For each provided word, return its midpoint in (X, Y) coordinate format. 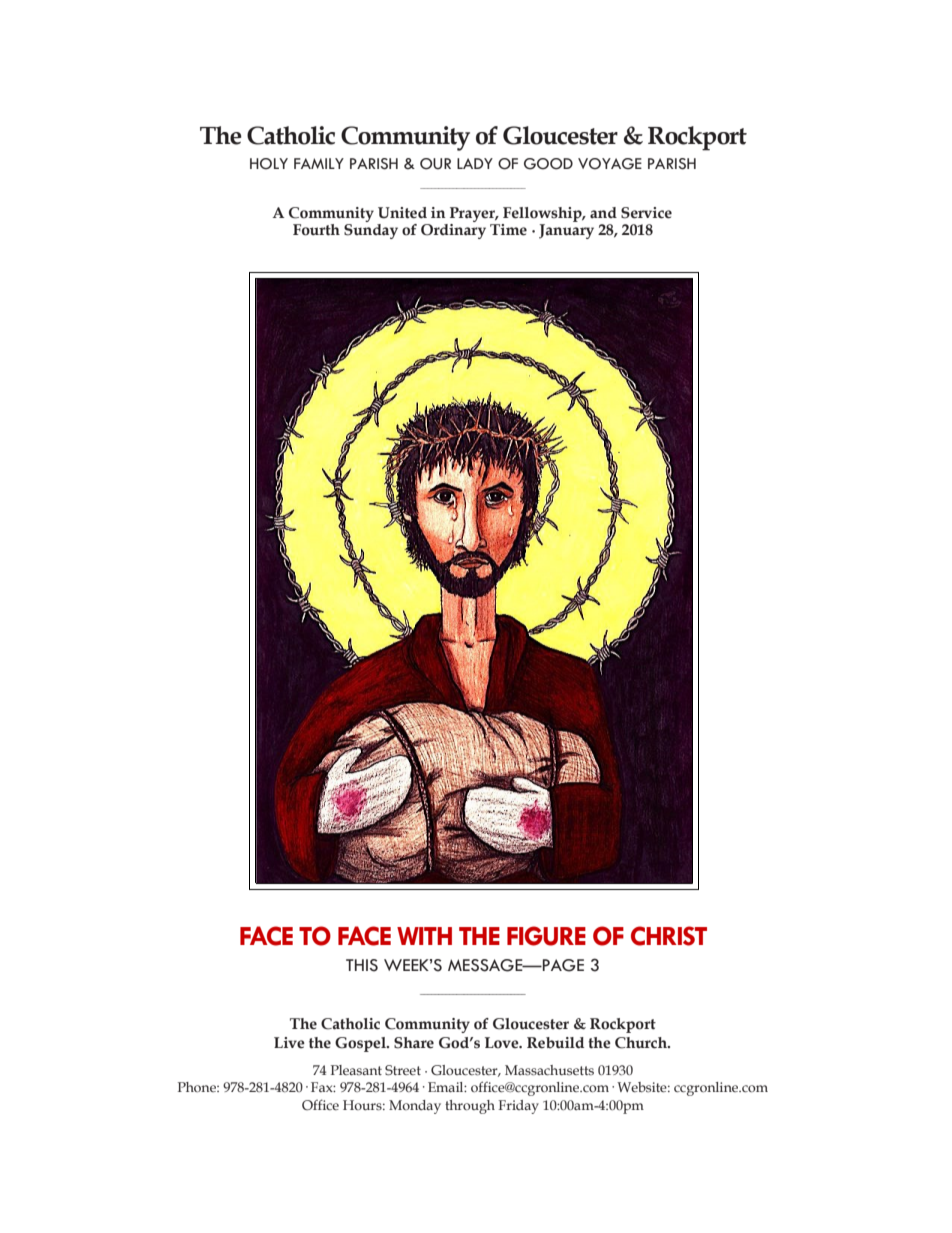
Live (289, 1043)
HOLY (269, 164)
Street (403, 1070)
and (603, 213)
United (402, 213)
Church (642, 1043)
